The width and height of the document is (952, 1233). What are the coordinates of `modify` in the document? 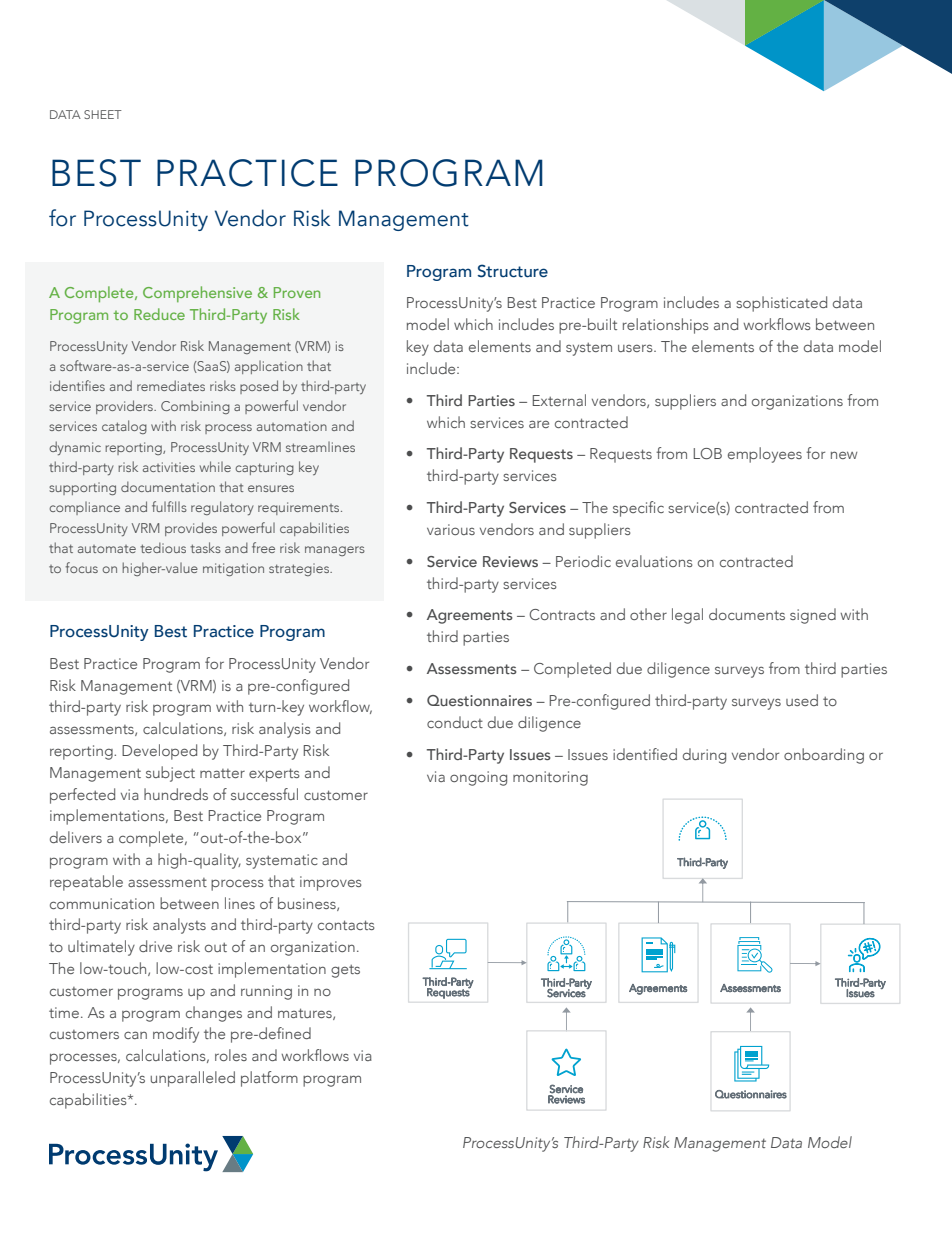 It's located at (176, 1035).
